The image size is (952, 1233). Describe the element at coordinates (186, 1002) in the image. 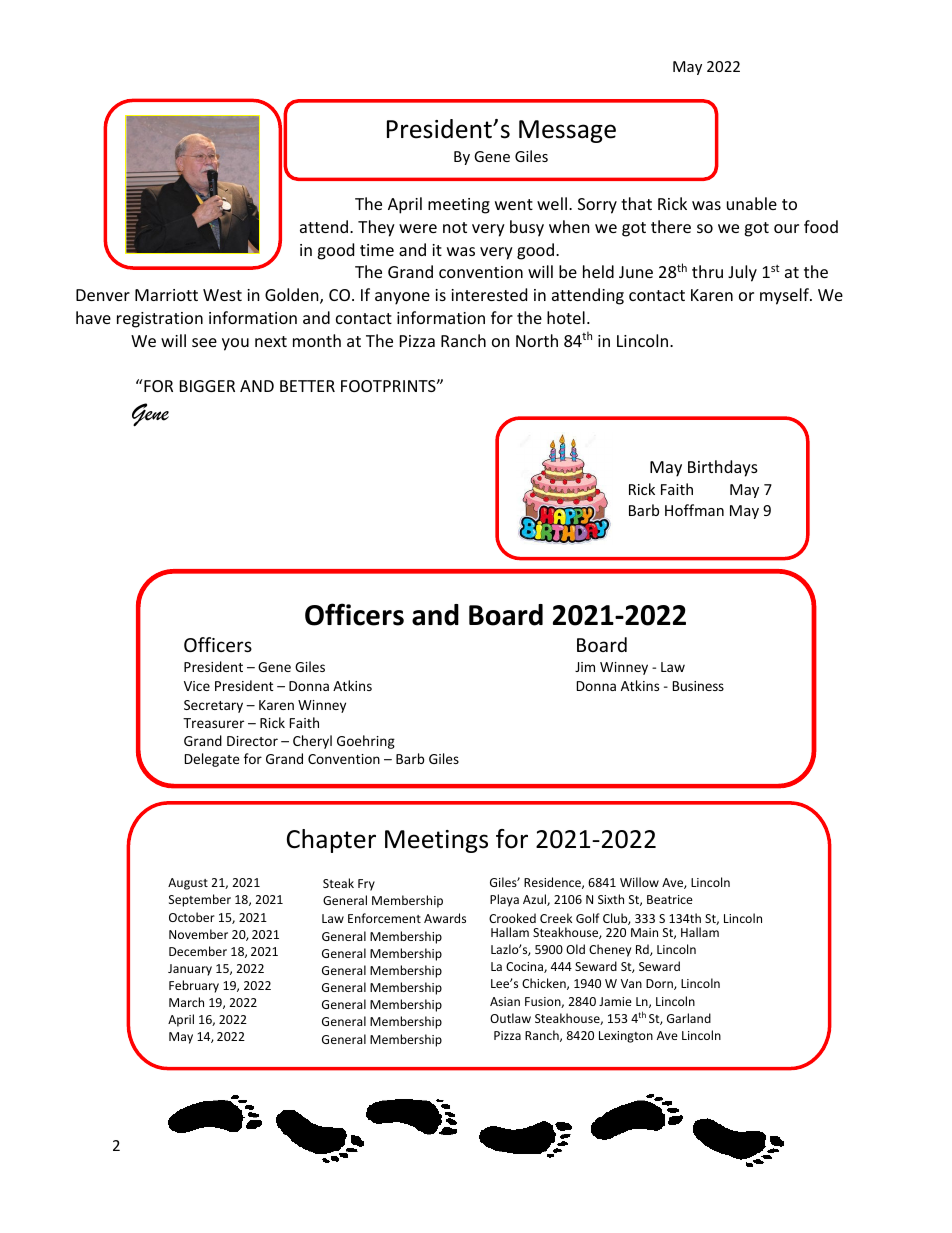

I see `March` at that location.
